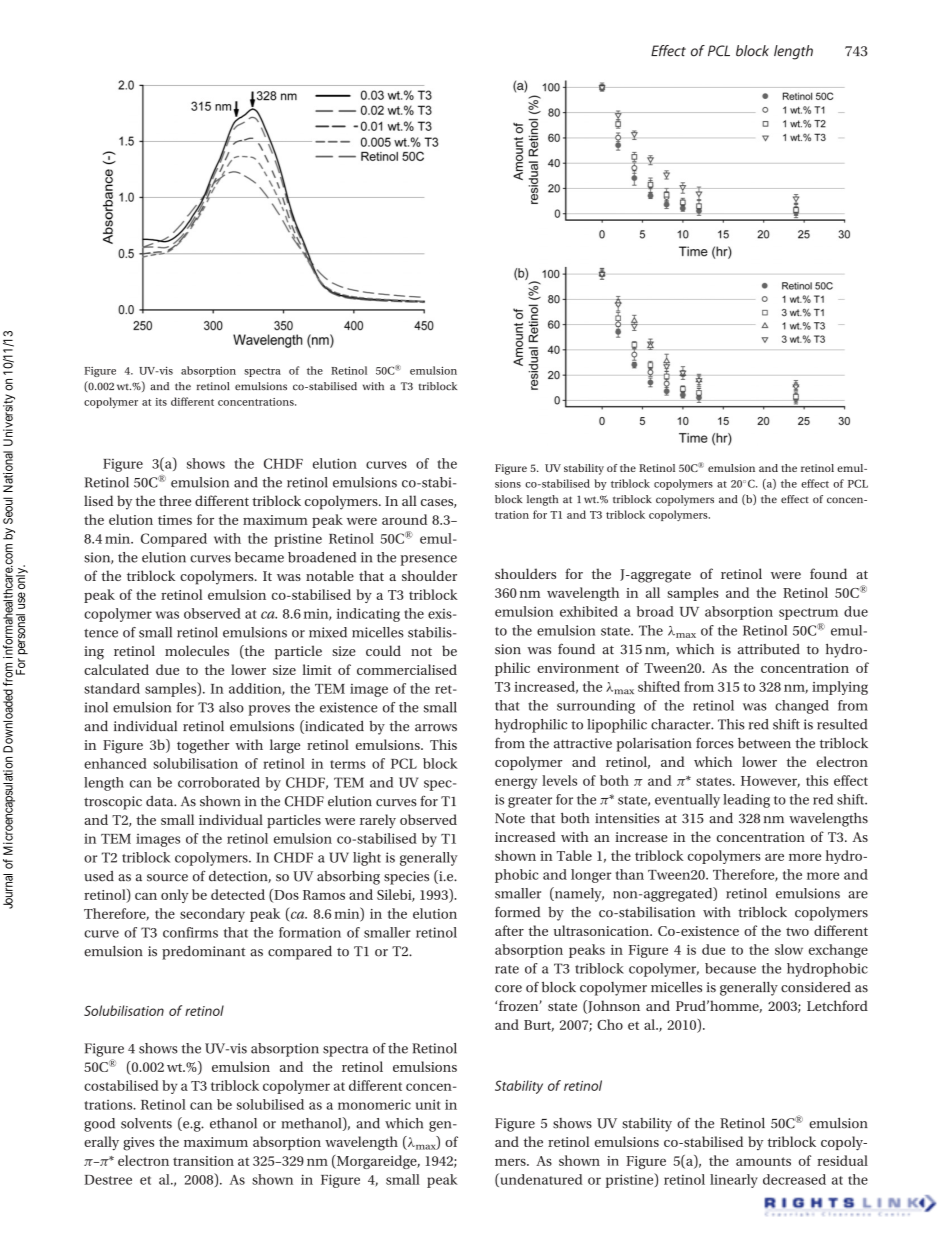  I want to click on considered, so click(816, 987).
